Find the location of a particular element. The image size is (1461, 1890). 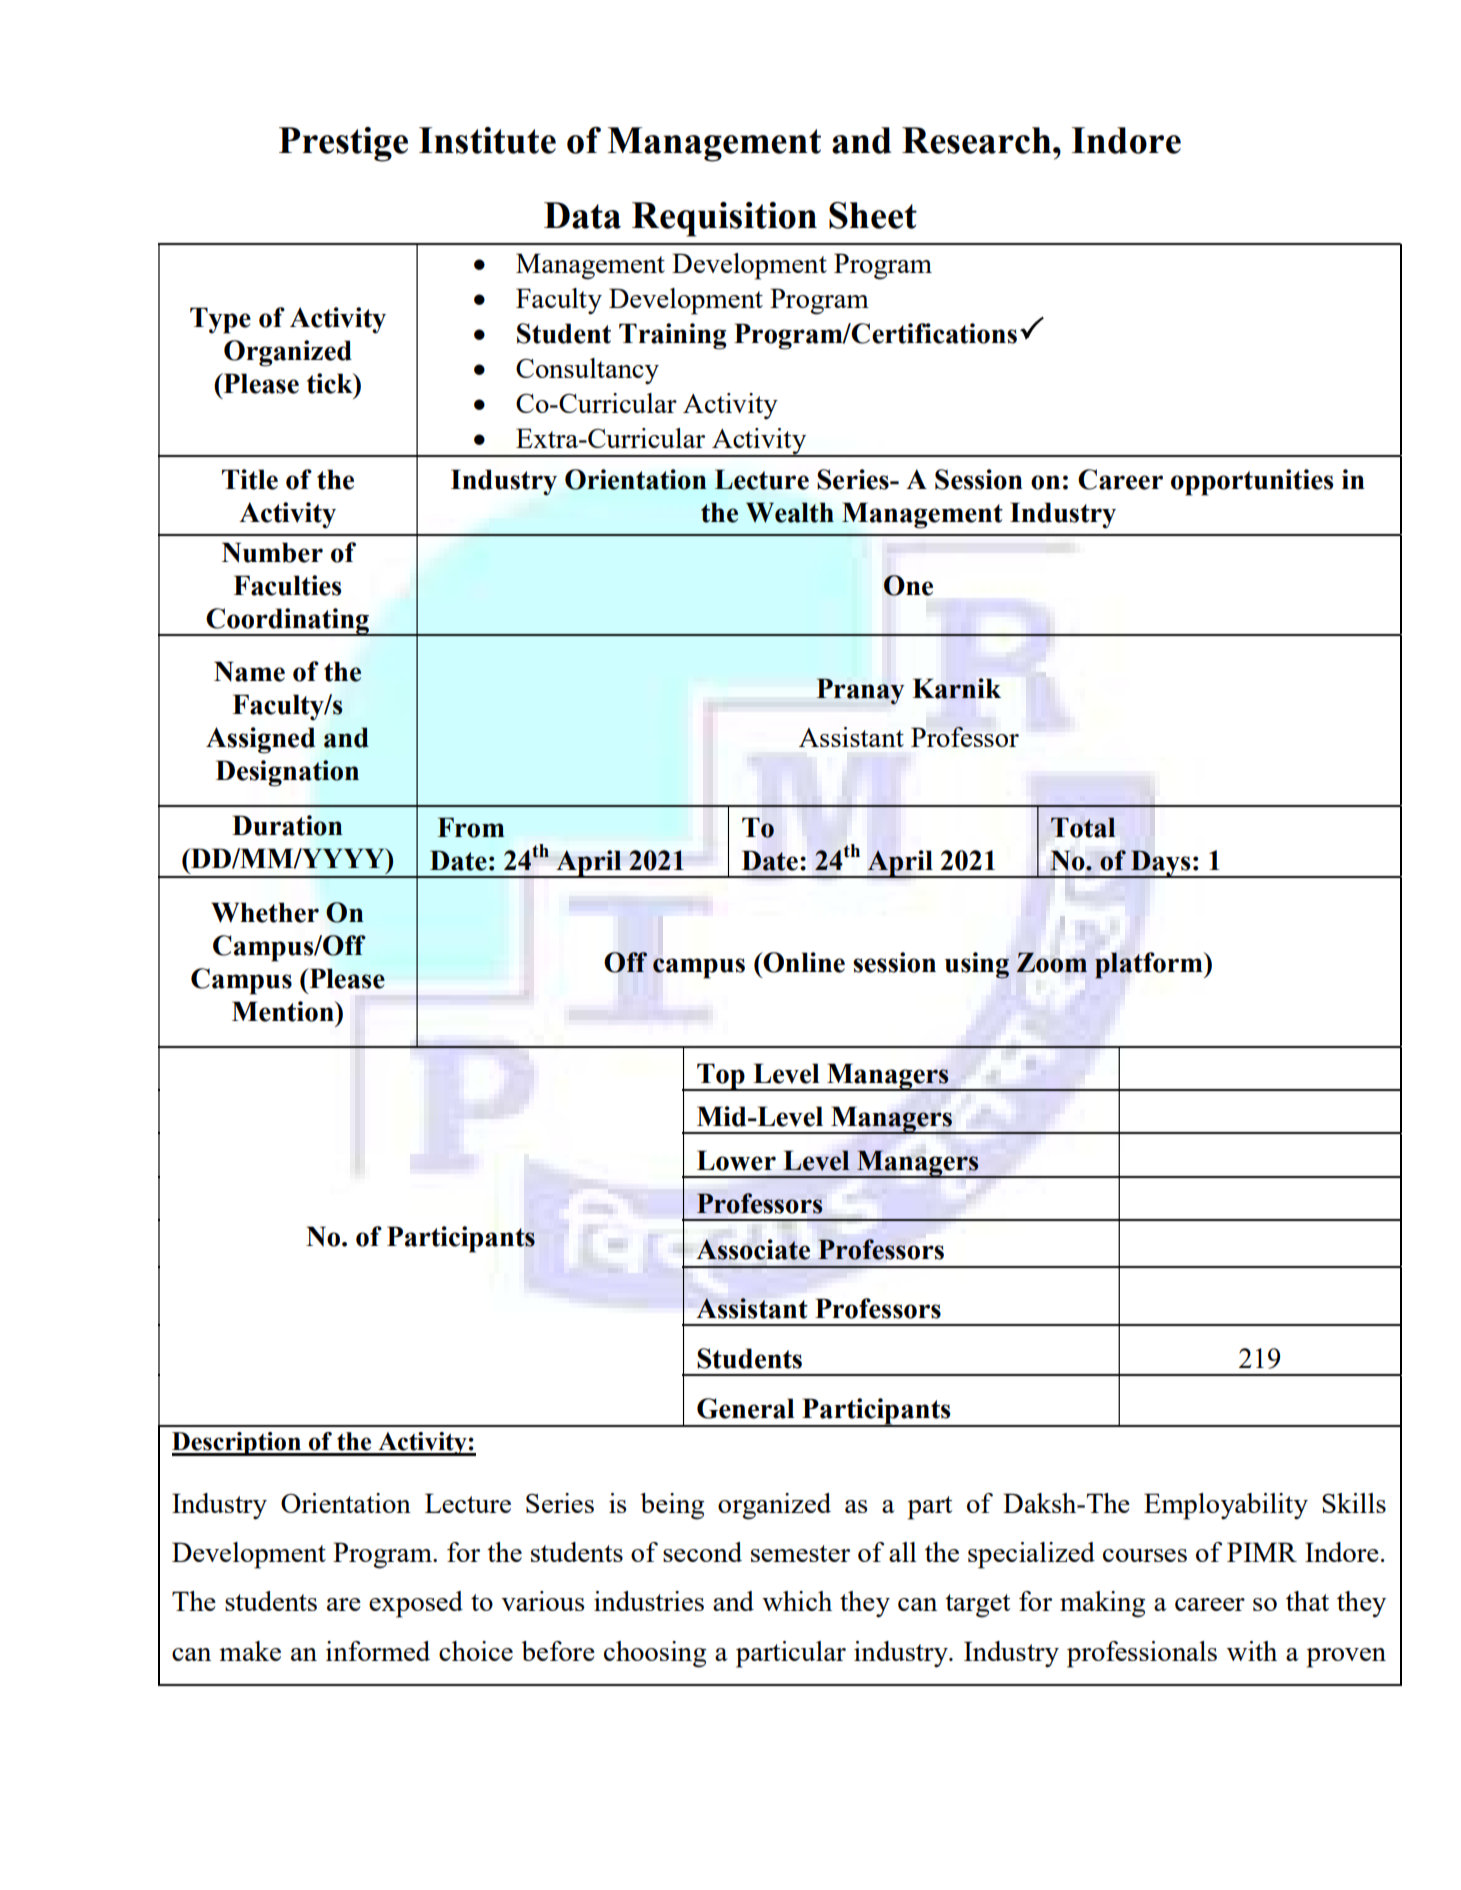

Research is located at coordinates (978, 140).
